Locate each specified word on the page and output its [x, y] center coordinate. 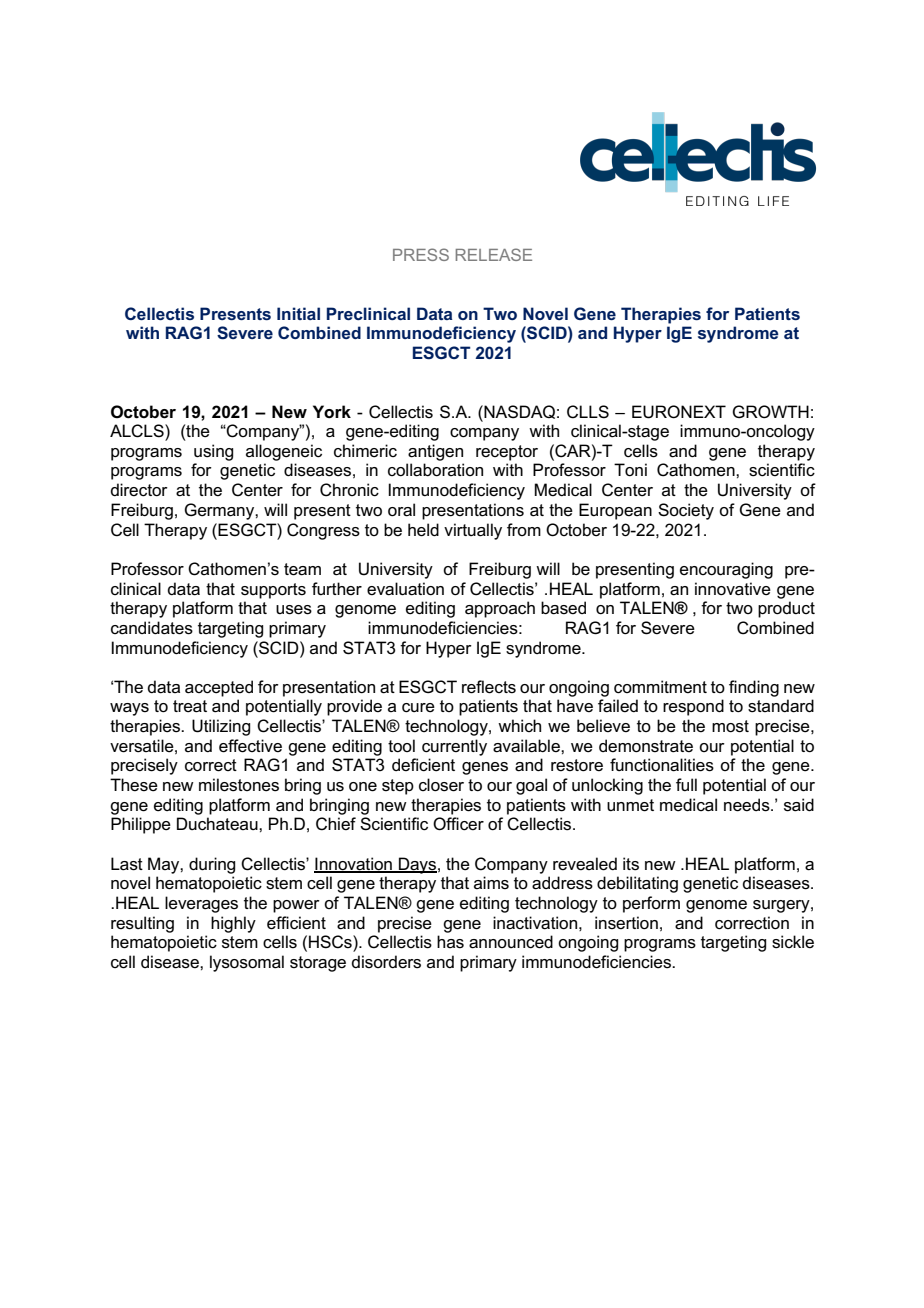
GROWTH [770, 412]
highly [233, 924]
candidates [152, 628]
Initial [298, 313]
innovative [733, 589]
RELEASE [494, 254]
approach [500, 609]
